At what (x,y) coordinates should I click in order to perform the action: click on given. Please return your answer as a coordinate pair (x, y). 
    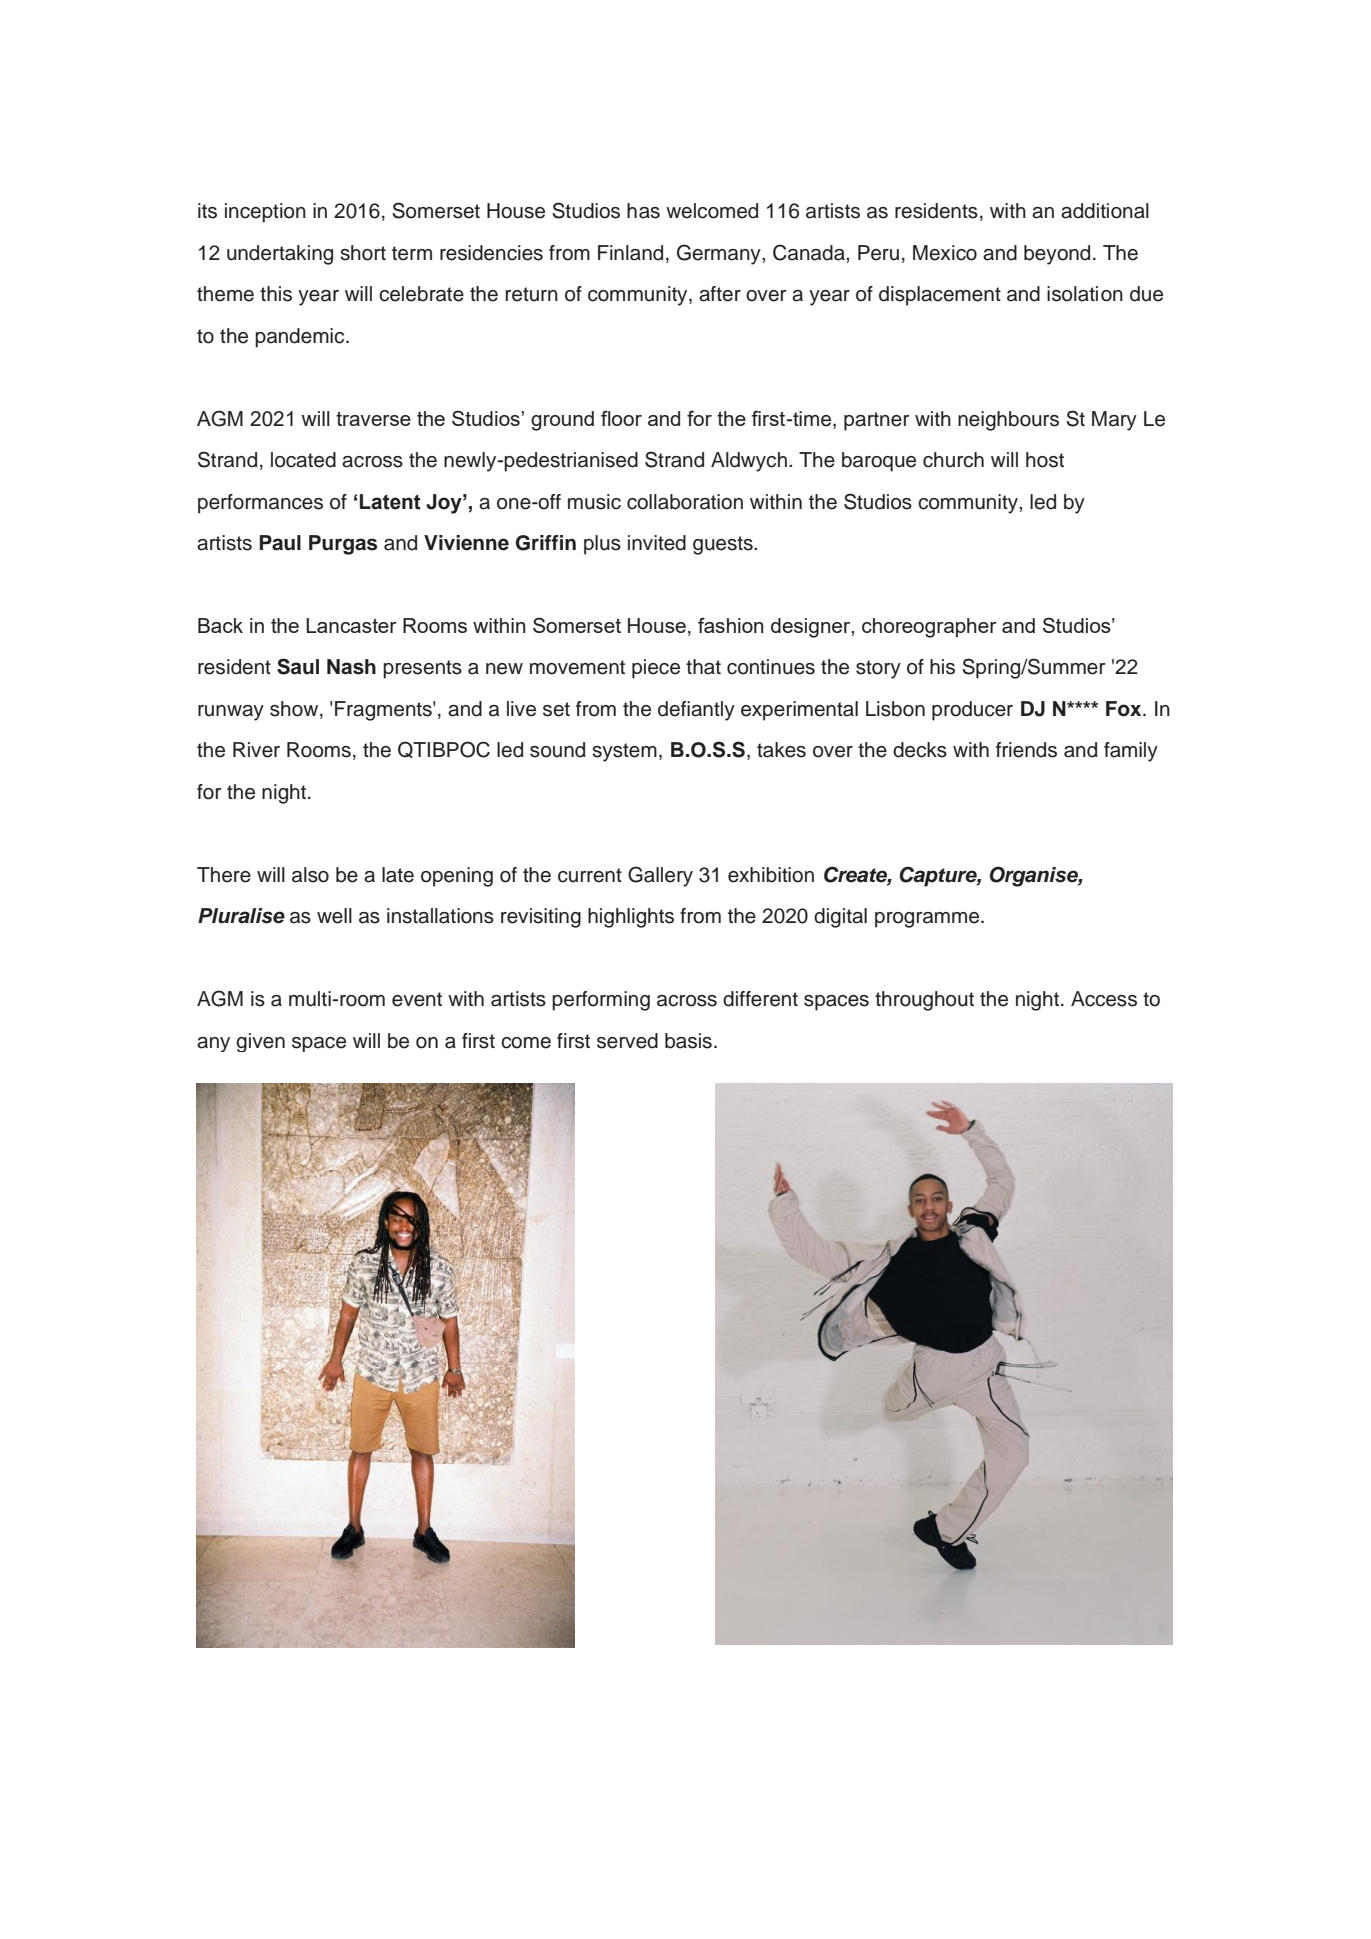
    Looking at the image, I should click on (260, 1042).
